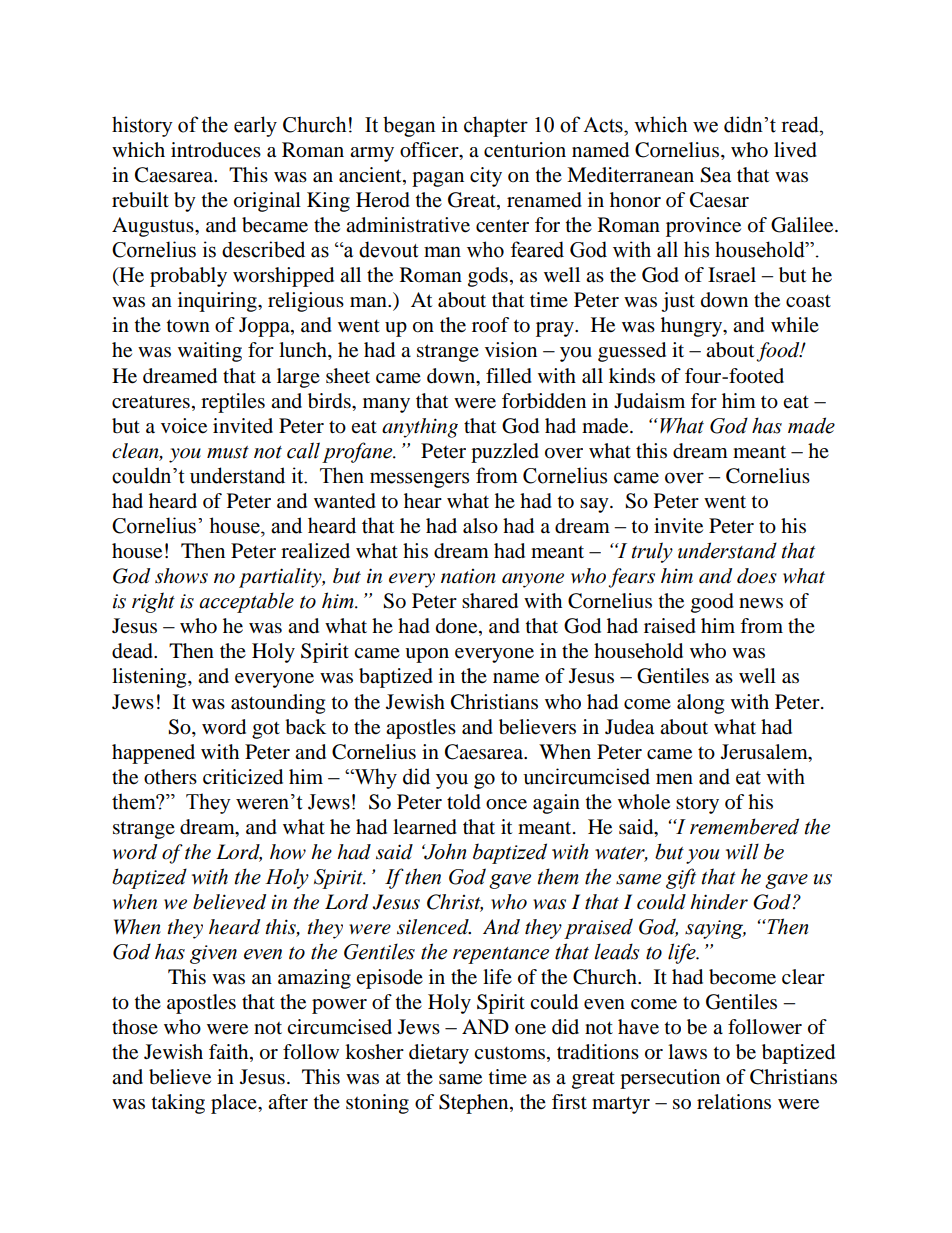  I want to click on introduces, so click(216, 150).
